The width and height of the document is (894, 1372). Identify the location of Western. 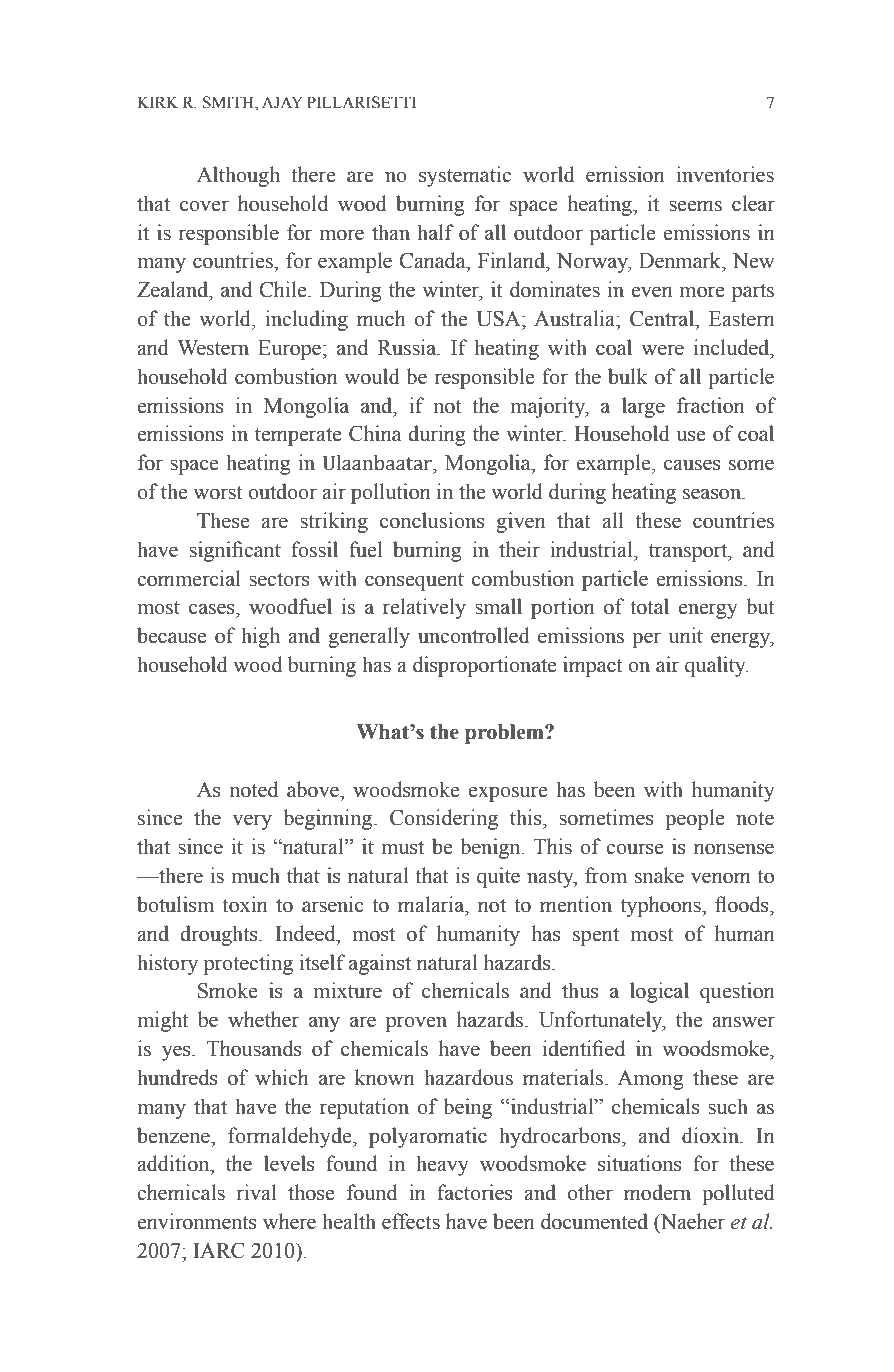
(213, 348).
